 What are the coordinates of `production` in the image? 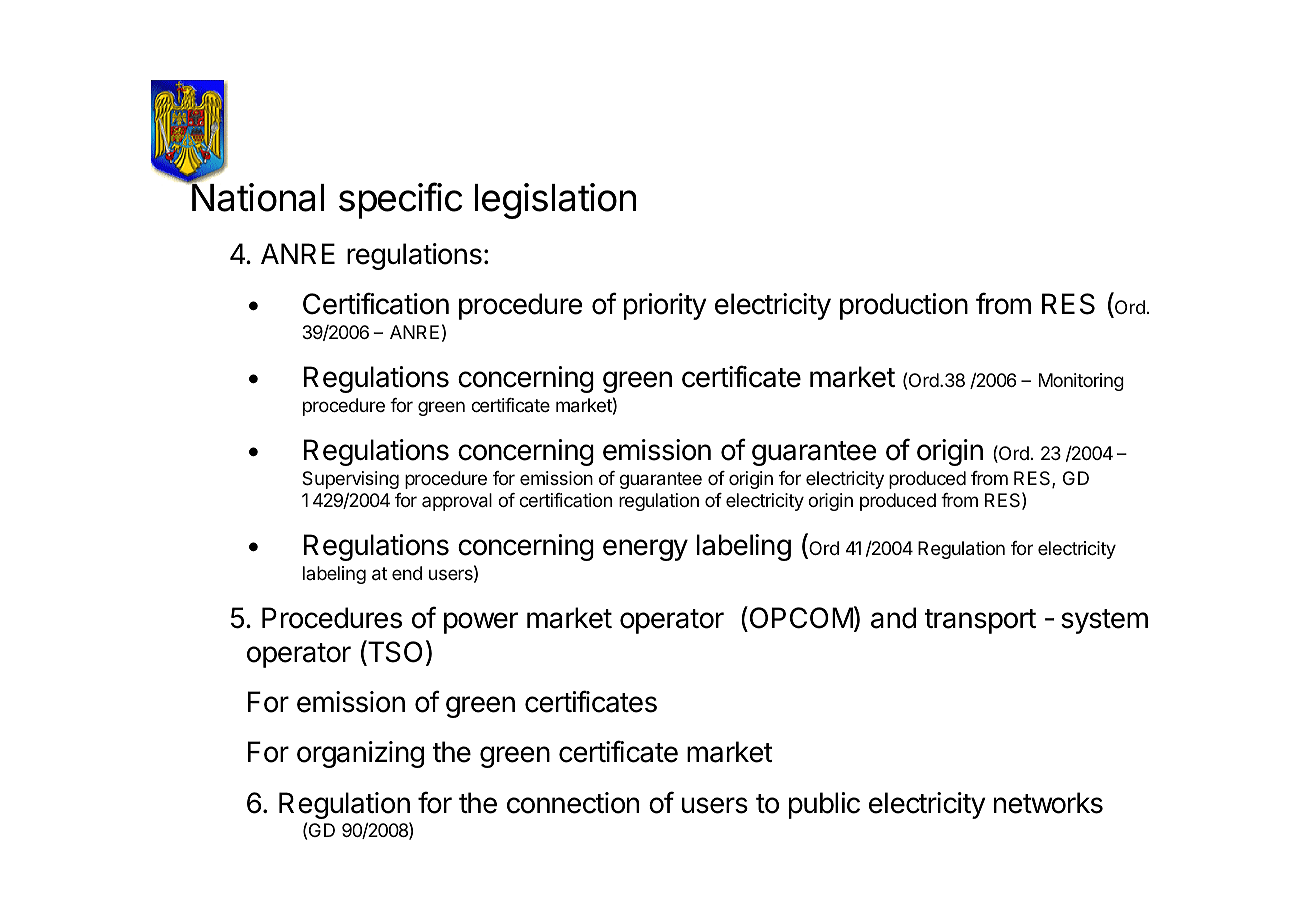 It's located at (904, 306).
